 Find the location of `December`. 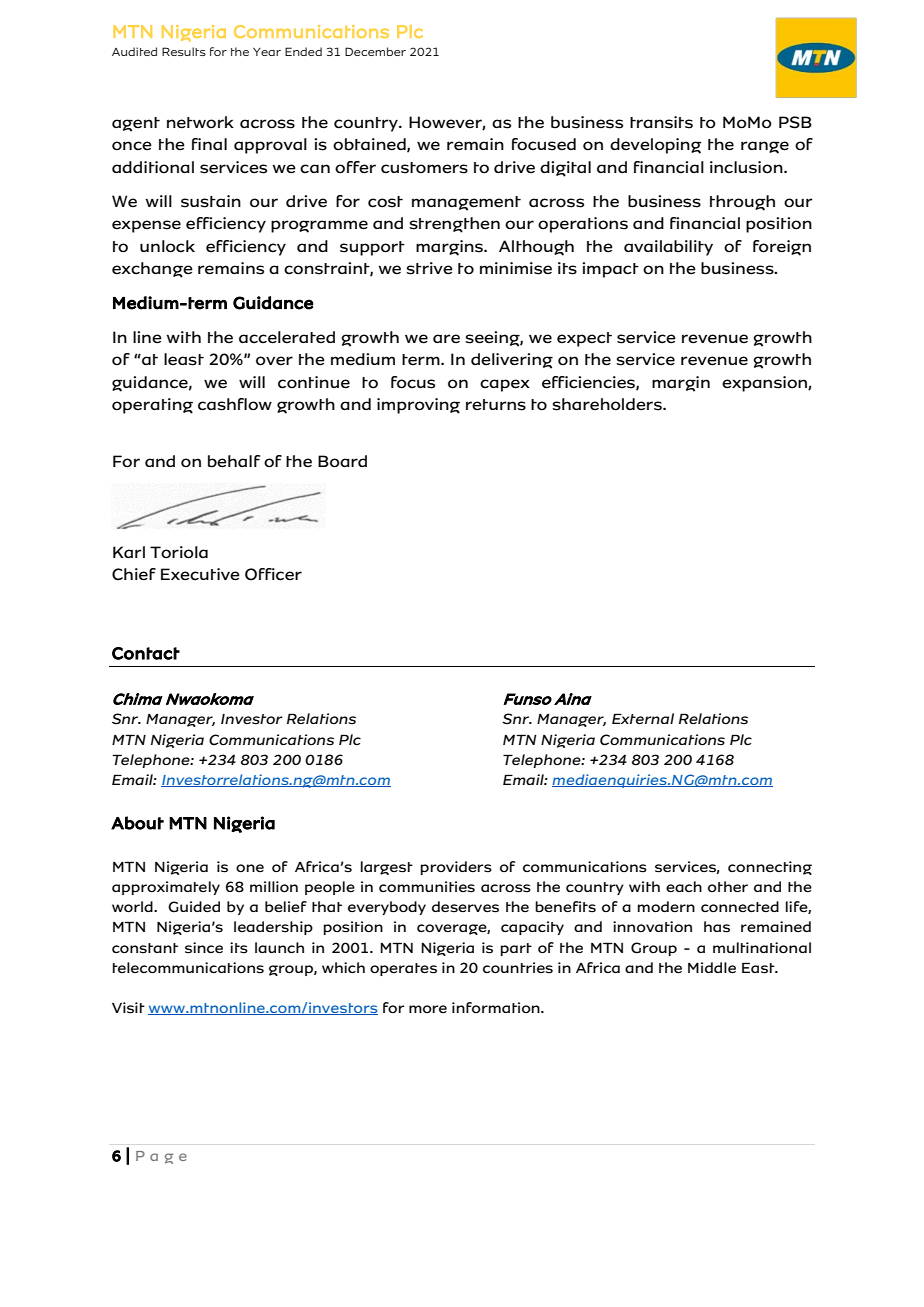

December is located at coordinates (375, 51).
